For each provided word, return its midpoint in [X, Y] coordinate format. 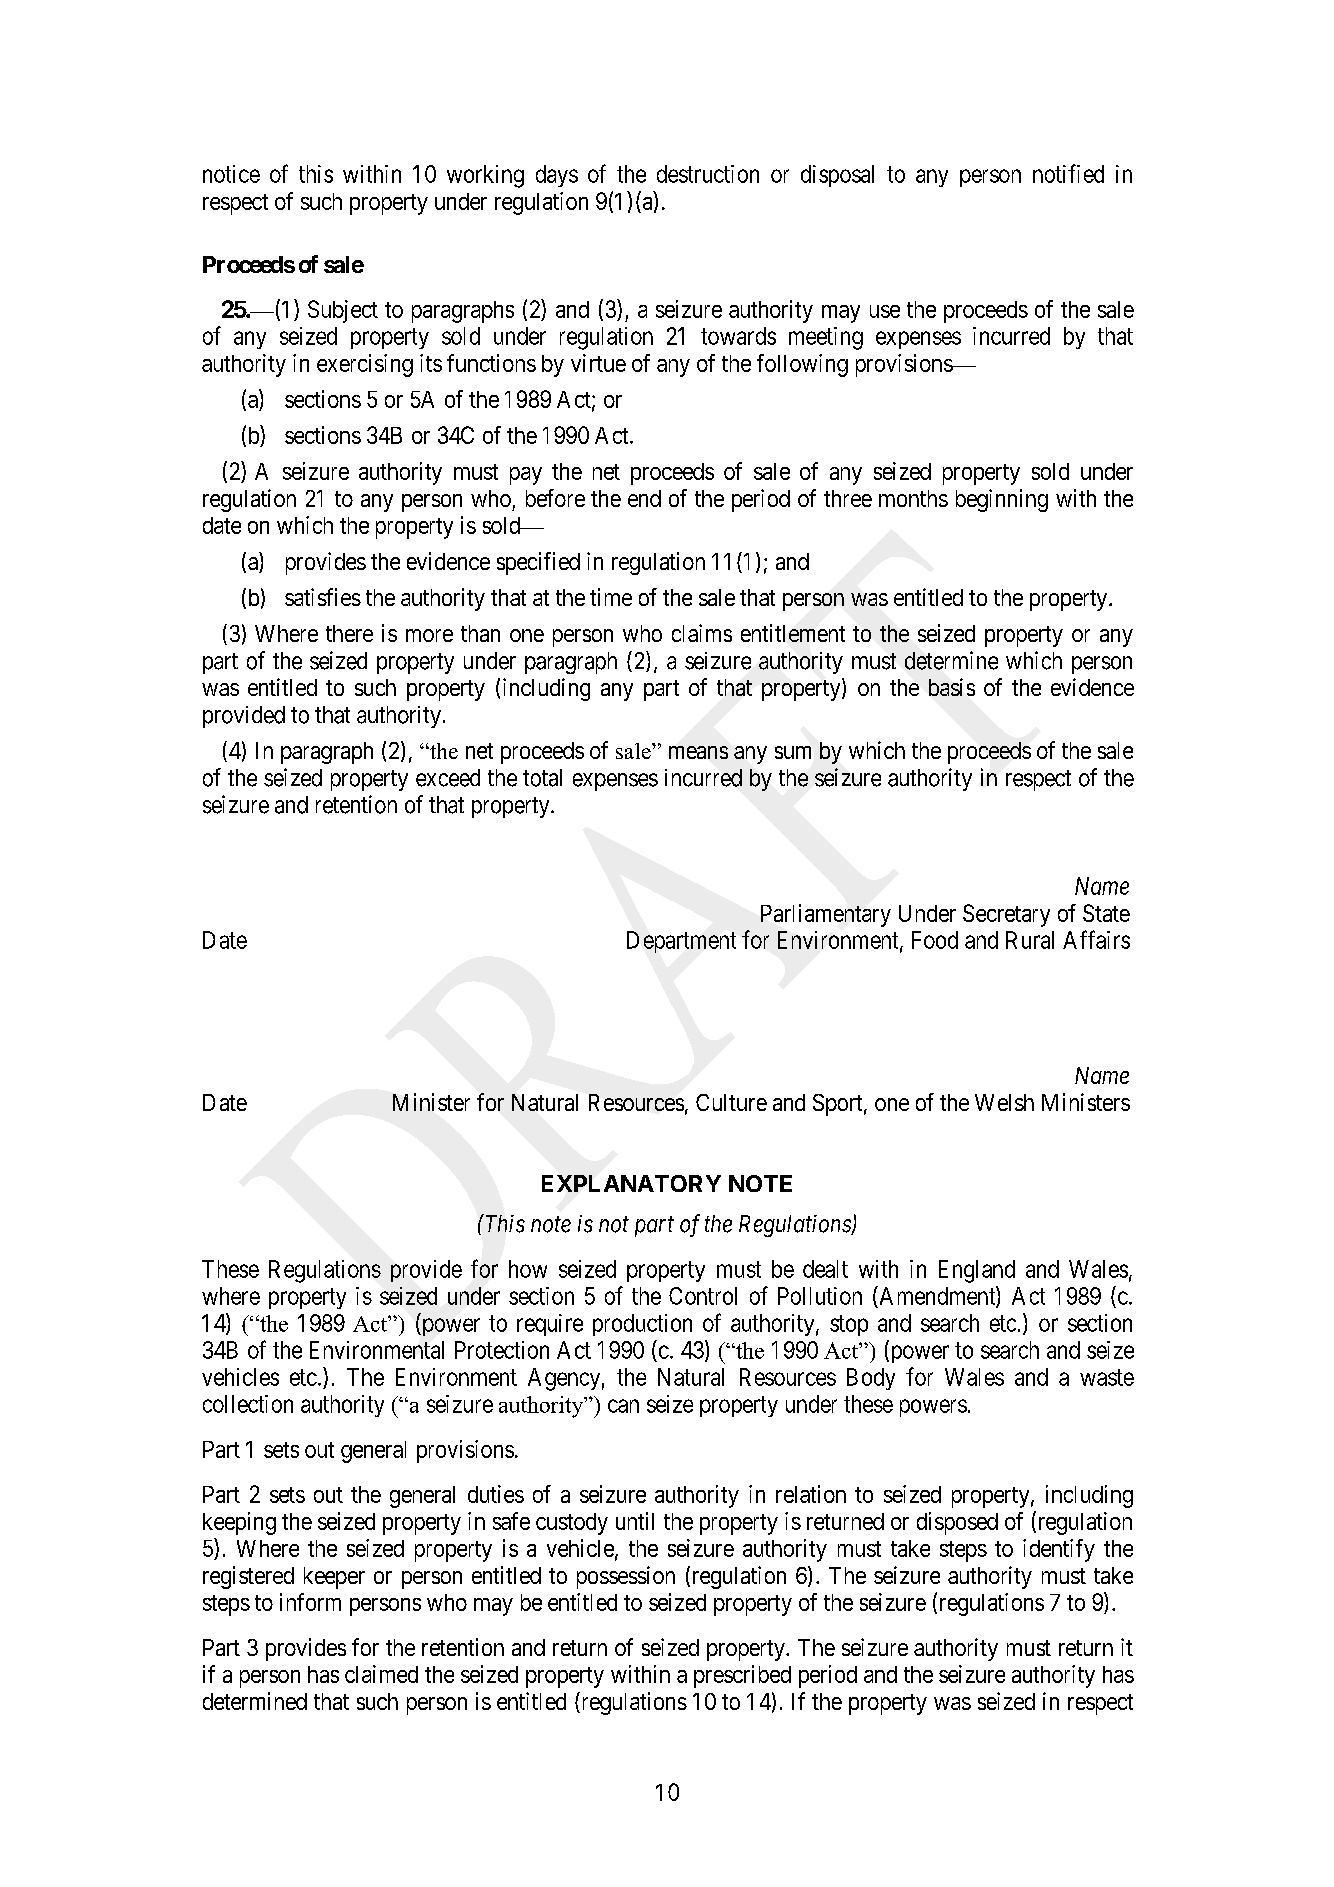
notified [1068, 173]
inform [310, 1602]
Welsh [1004, 1102]
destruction [708, 174]
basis [952, 687]
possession [626, 1577]
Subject [343, 311]
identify [1059, 1550]
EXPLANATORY [631, 1183]
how [528, 1269]
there [349, 633]
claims [702, 633]
